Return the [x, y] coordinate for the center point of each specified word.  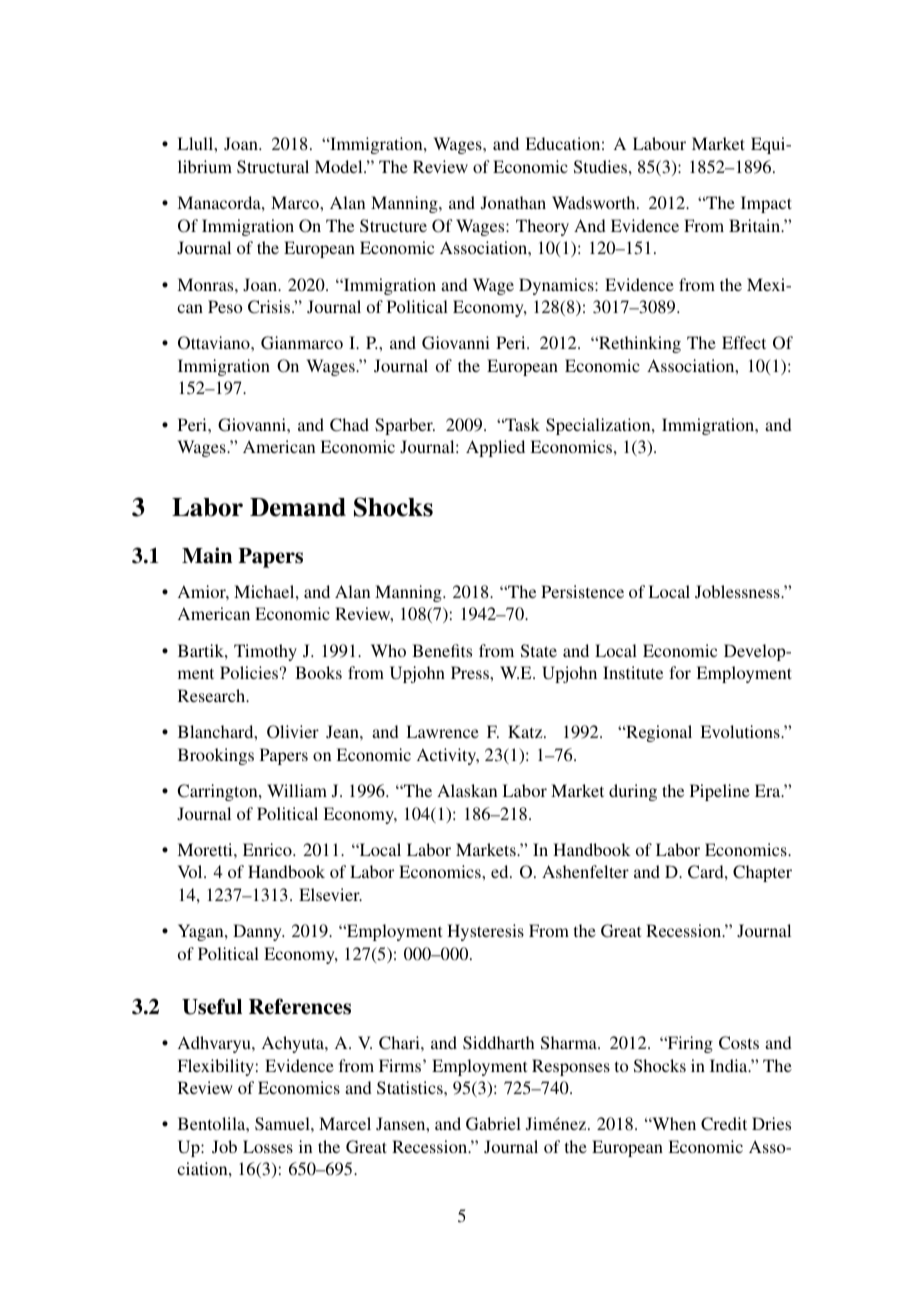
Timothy [265, 652]
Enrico [268, 849]
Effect [744, 342]
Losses [268, 1146]
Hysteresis [485, 932]
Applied [495, 448]
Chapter [762, 873]
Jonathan [513, 203]
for [680, 672]
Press [471, 672]
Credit [724, 1124]
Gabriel [493, 1124]
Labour [659, 143]
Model [340, 166]
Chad [349, 425]
